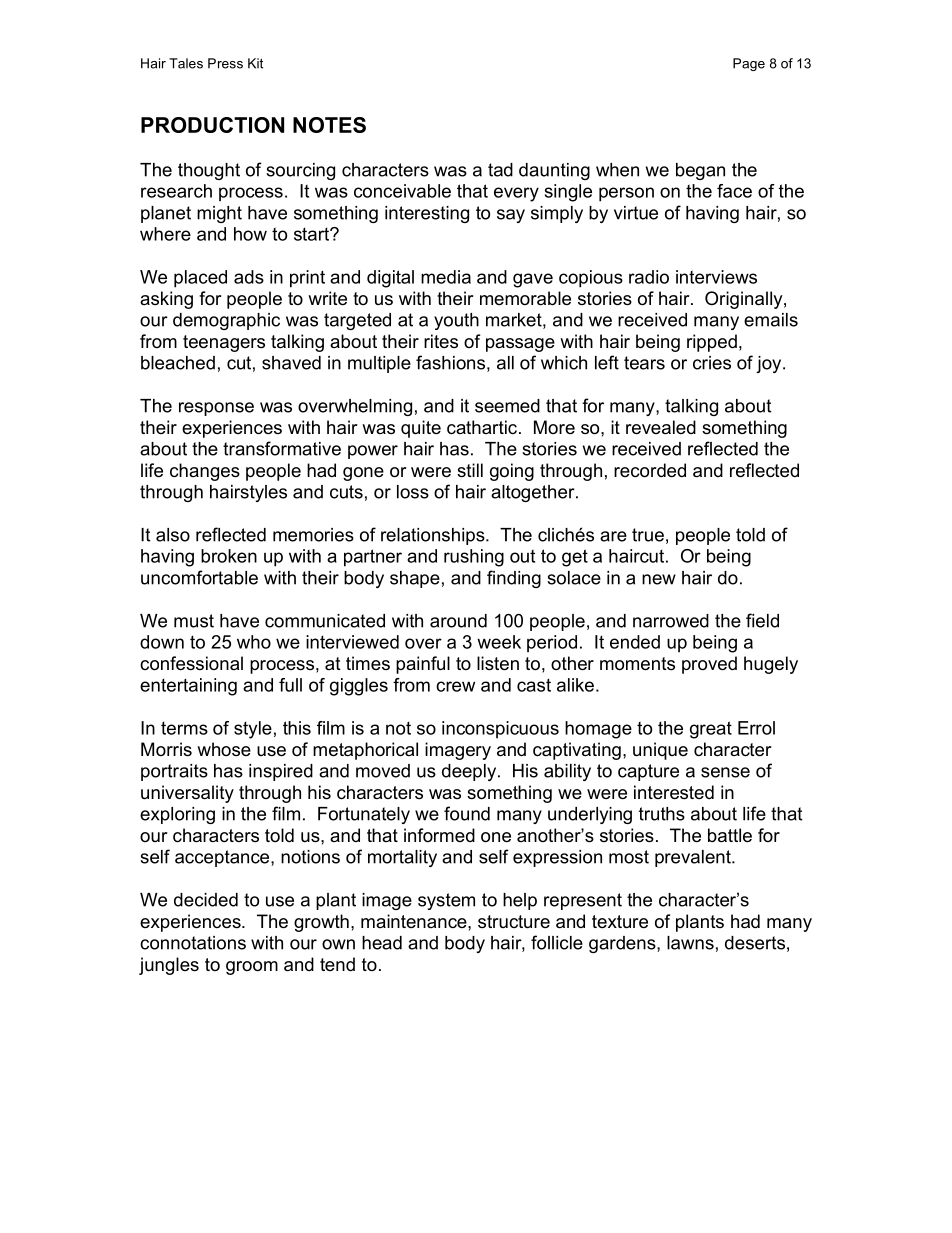 This image has height=1233, width=952. Describe the element at coordinates (500, 730) in the image. I see `inconspicuous` at that location.
